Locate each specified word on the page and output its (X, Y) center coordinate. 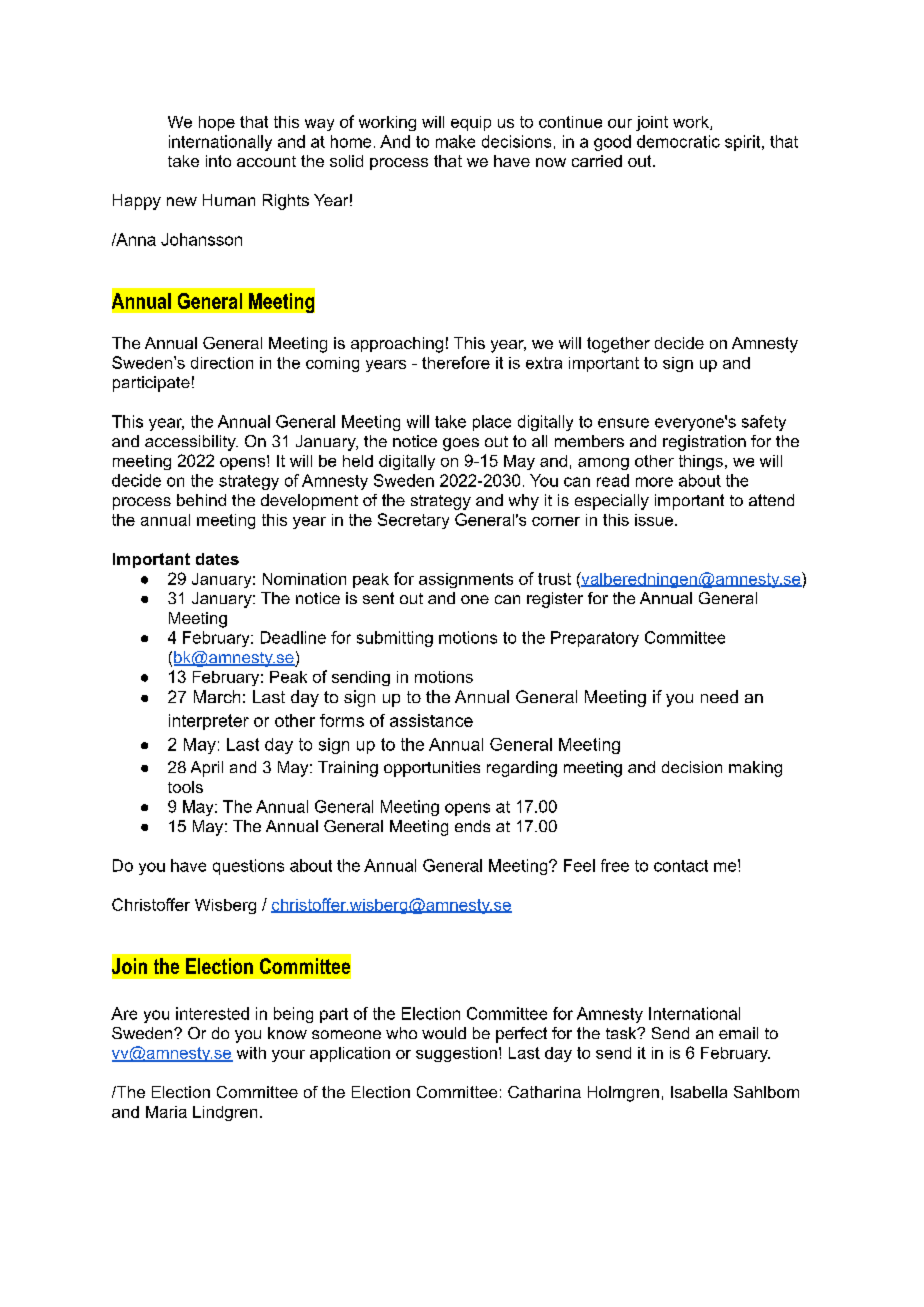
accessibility (191, 443)
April (207, 769)
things (701, 462)
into (218, 161)
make (455, 141)
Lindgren (225, 1113)
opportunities (432, 769)
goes (461, 444)
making (755, 769)
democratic (678, 141)
